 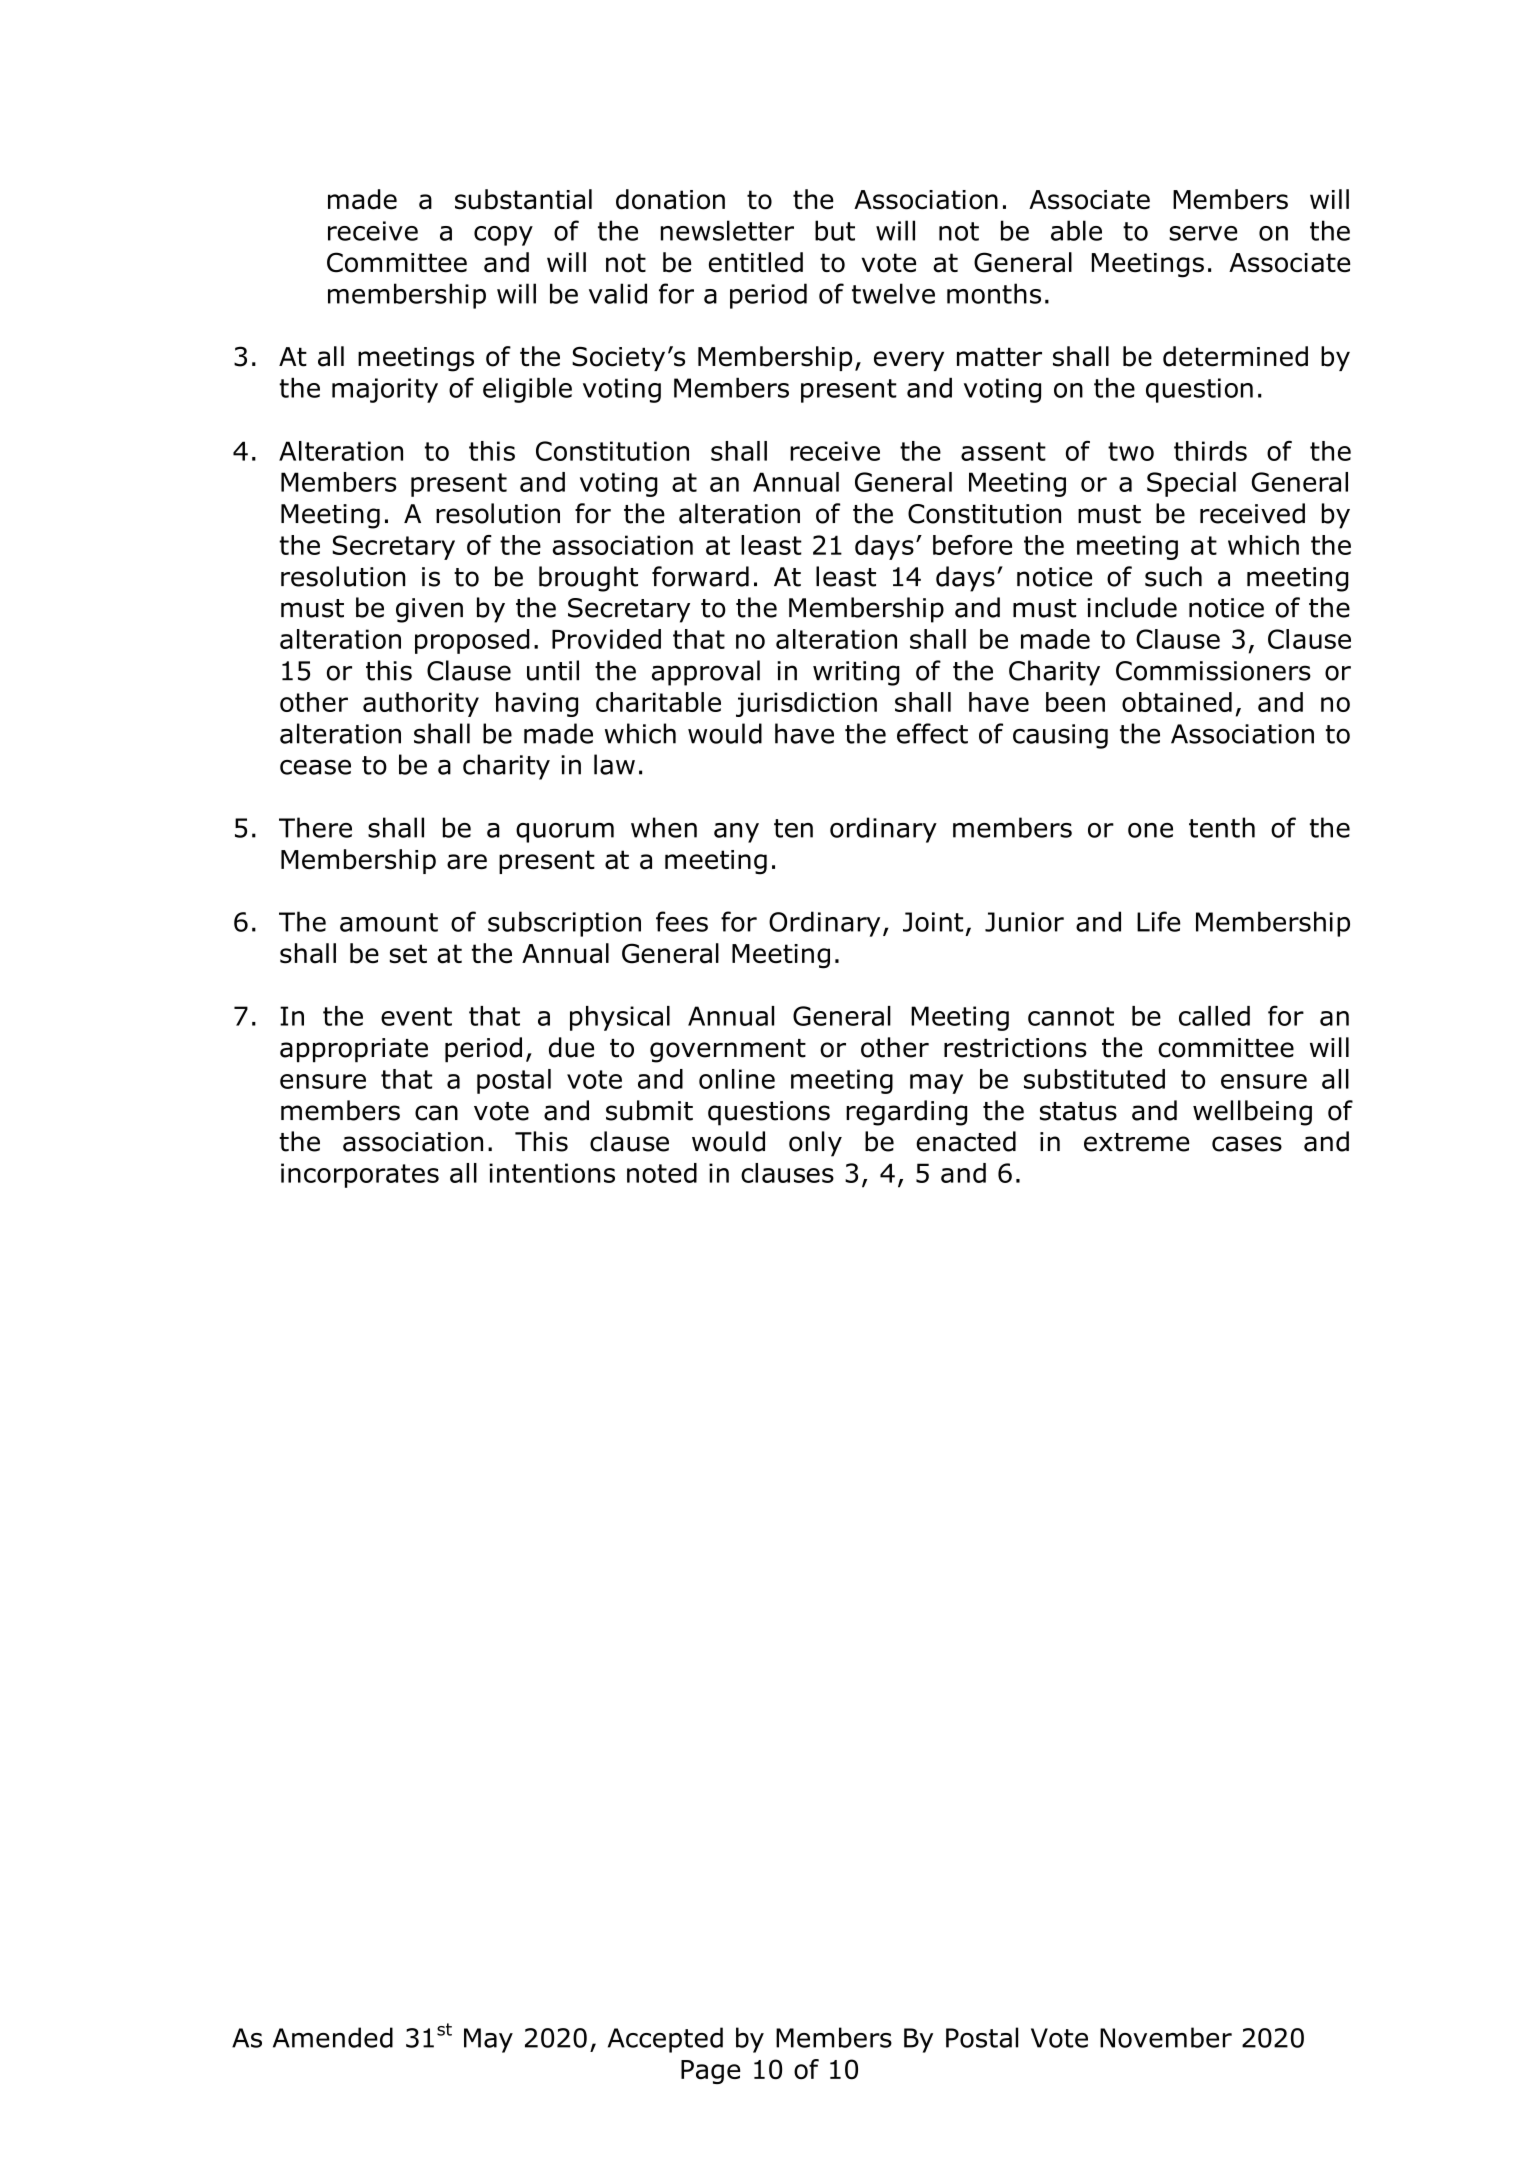 What do you see at coordinates (710, 2072) in the page?
I see `Page` at bounding box center [710, 2072].
